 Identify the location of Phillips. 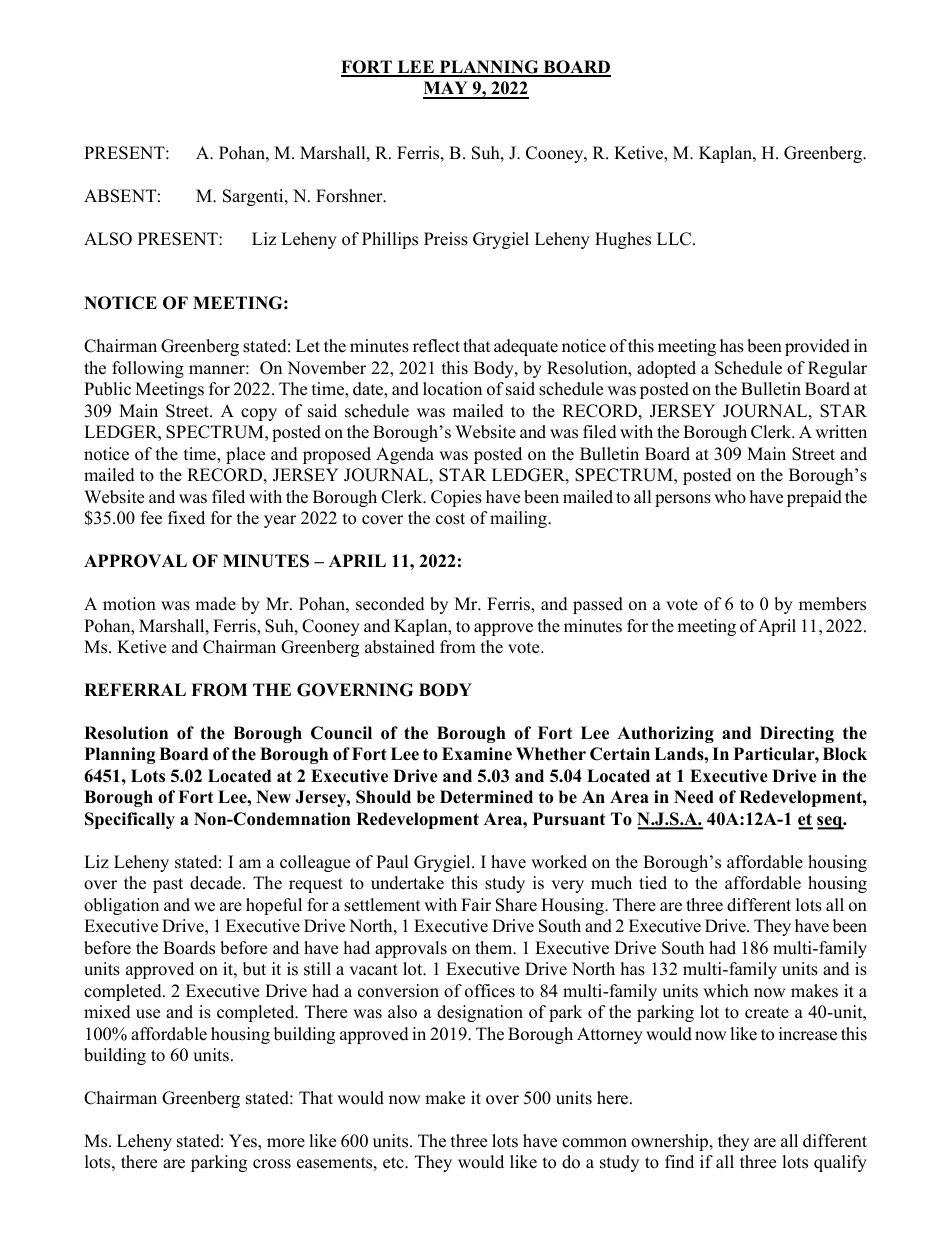
(390, 240).
